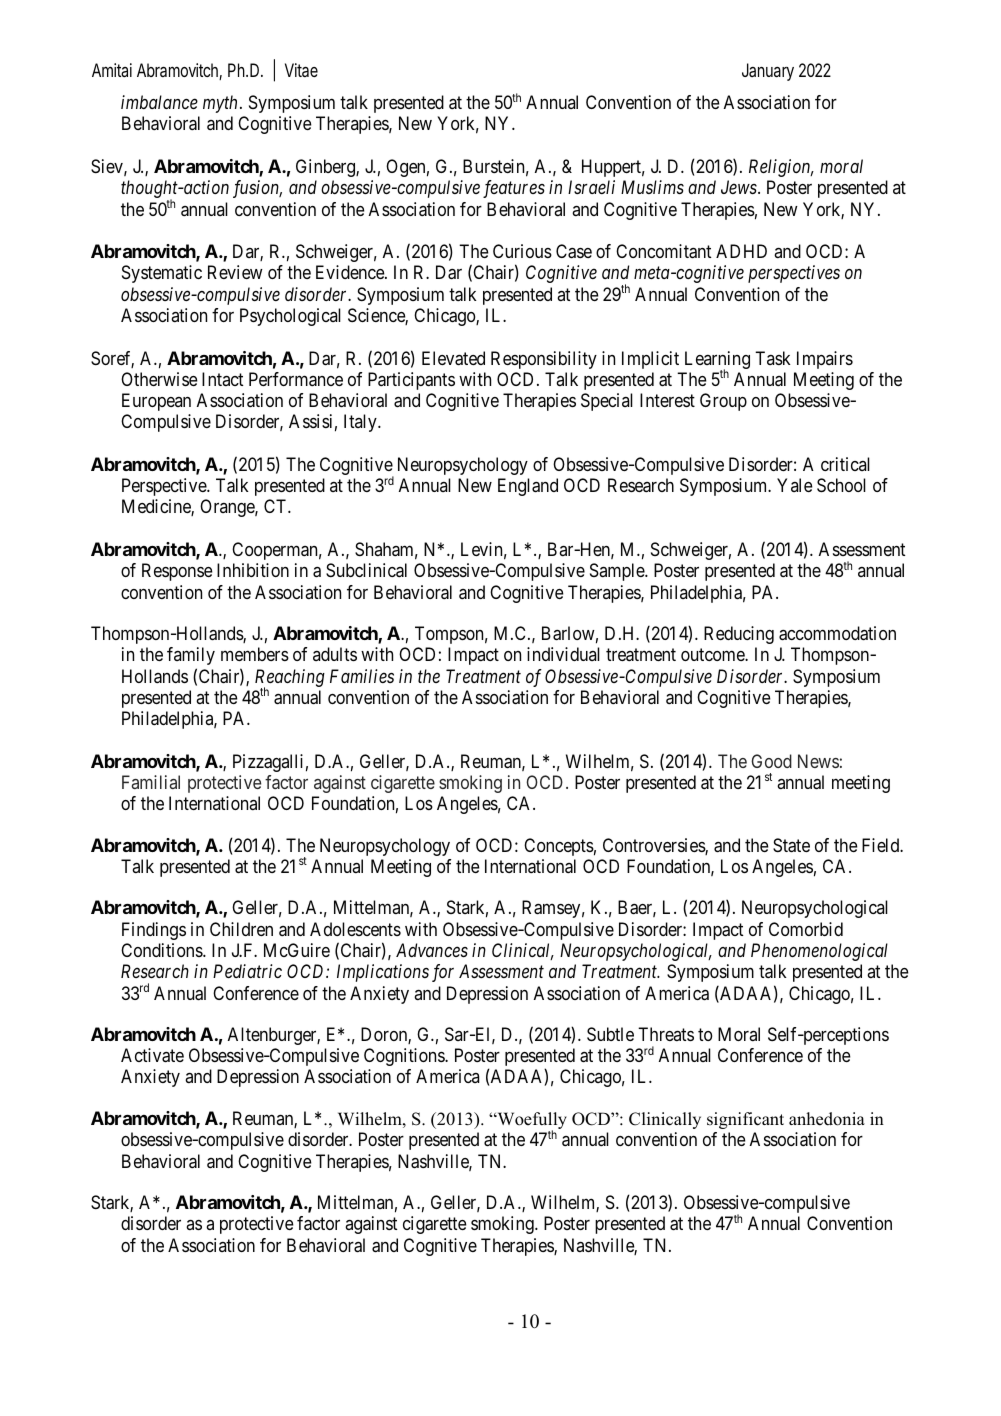 This page has width=1001, height=1416. I want to click on myth, so click(220, 104).
